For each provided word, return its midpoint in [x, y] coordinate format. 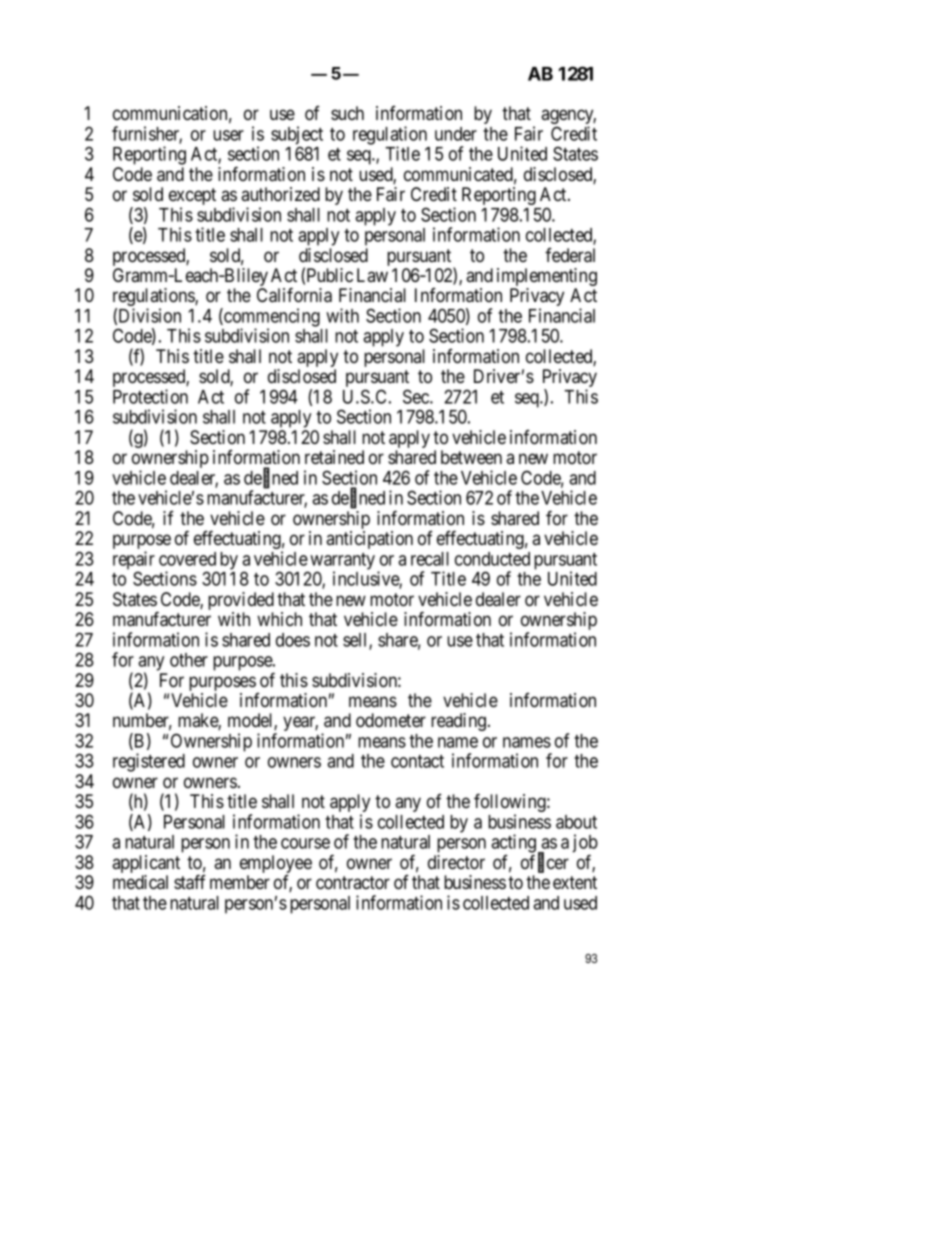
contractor [353, 883]
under [456, 134]
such [347, 113]
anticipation [369, 540]
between [471, 457]
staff [190, 882]
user [228, 135]
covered [187, 559]
